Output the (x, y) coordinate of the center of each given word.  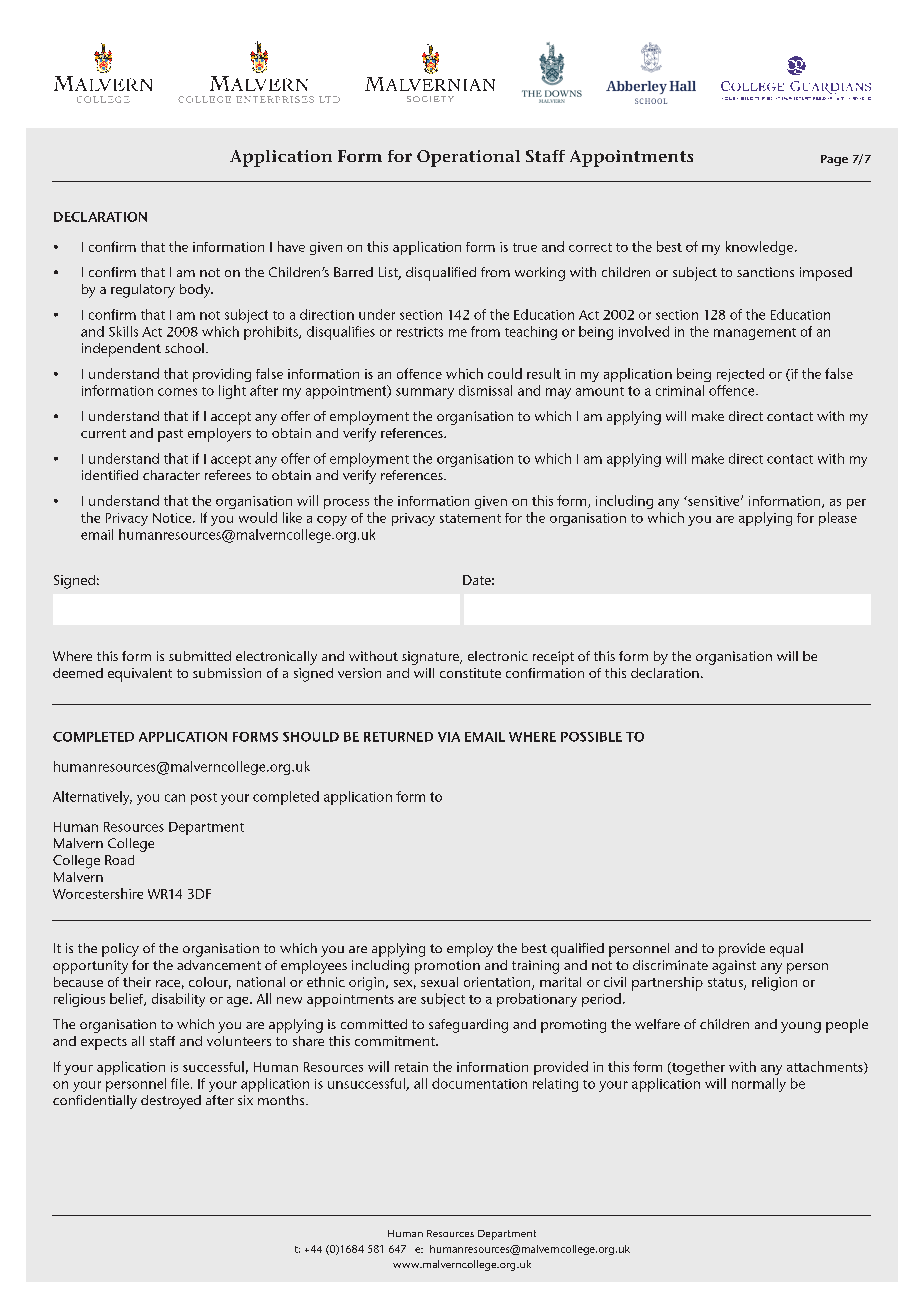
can (175, 798)
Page (834, 160)
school (184, 348)
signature (431, 658)
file (180, 1083)
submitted (200, 656)
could (505, 373)
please (838, 519)
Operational (468, 158)
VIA (449, 737)
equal (786, 950)
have (291, 246)
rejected (740, 375)
